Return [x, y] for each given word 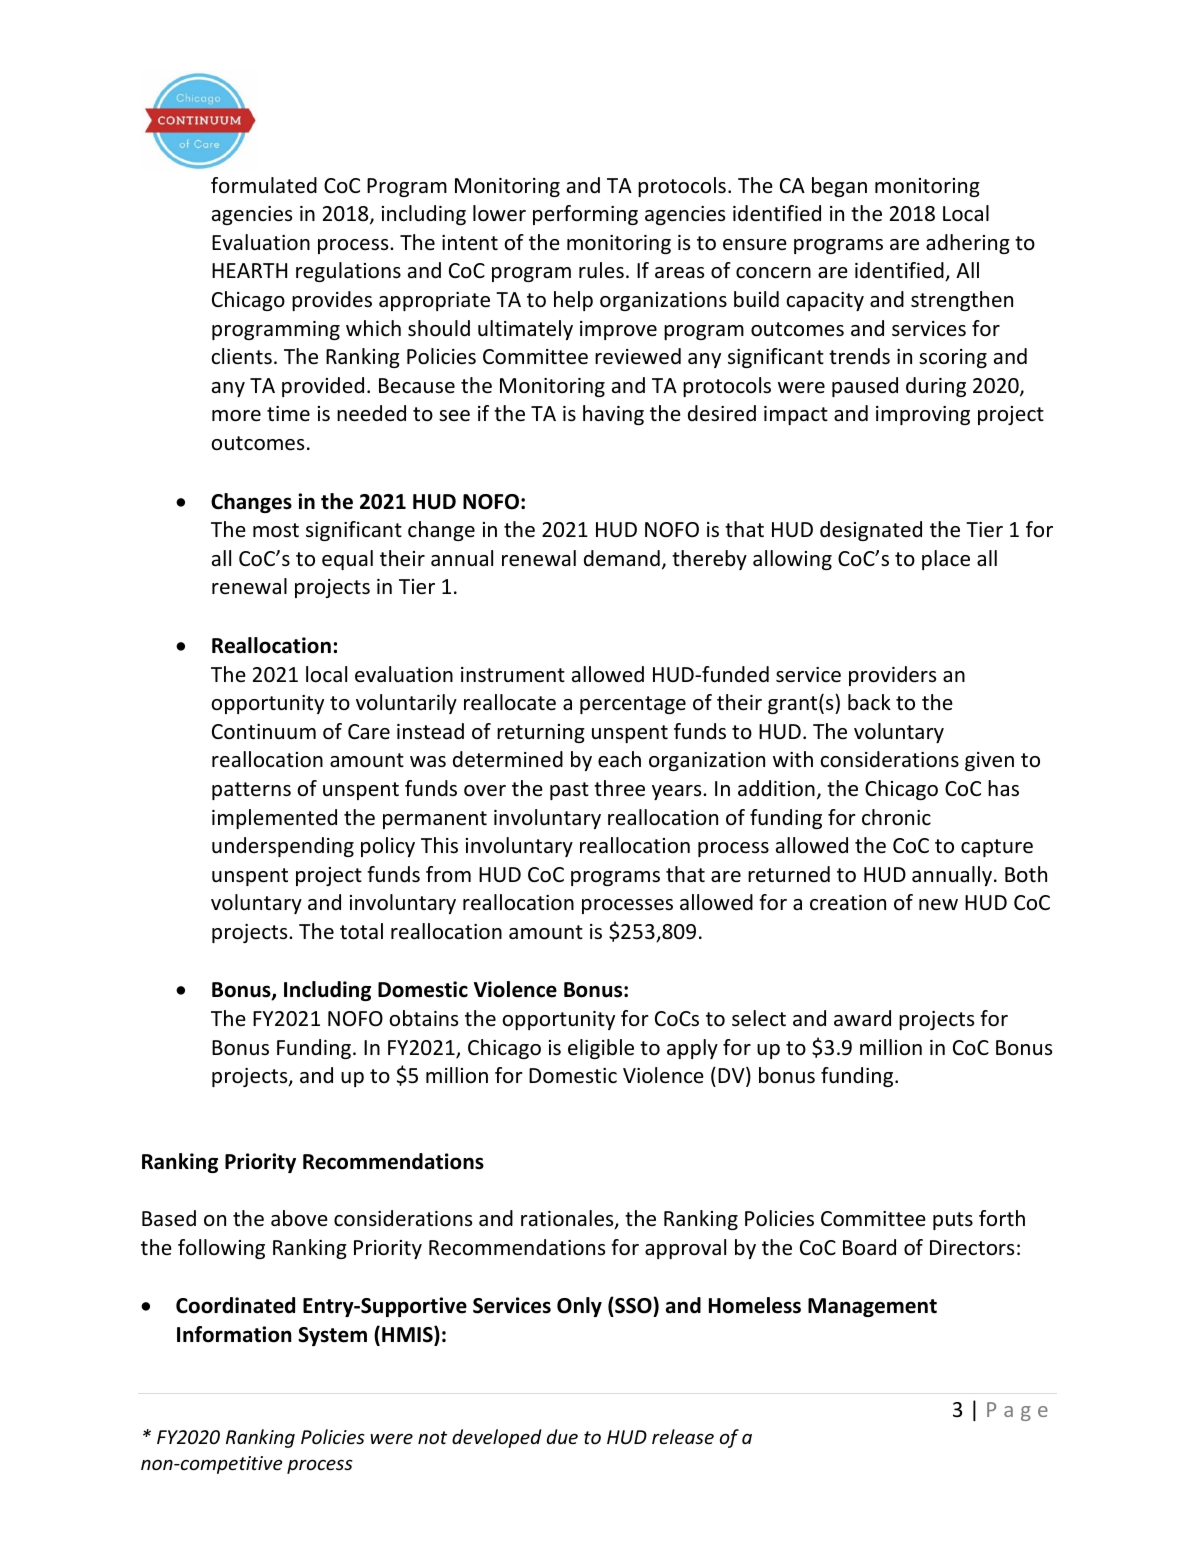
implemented [274, 819]
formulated [264, 185]
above [299, 1218]
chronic [896, 817]
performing [585, 215]
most [276, 530]
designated [871, 531]
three [619, 788]
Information [234, 1334]
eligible [601, 1049]
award [862, 1018]
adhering [968, 244]
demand [622, 558]
